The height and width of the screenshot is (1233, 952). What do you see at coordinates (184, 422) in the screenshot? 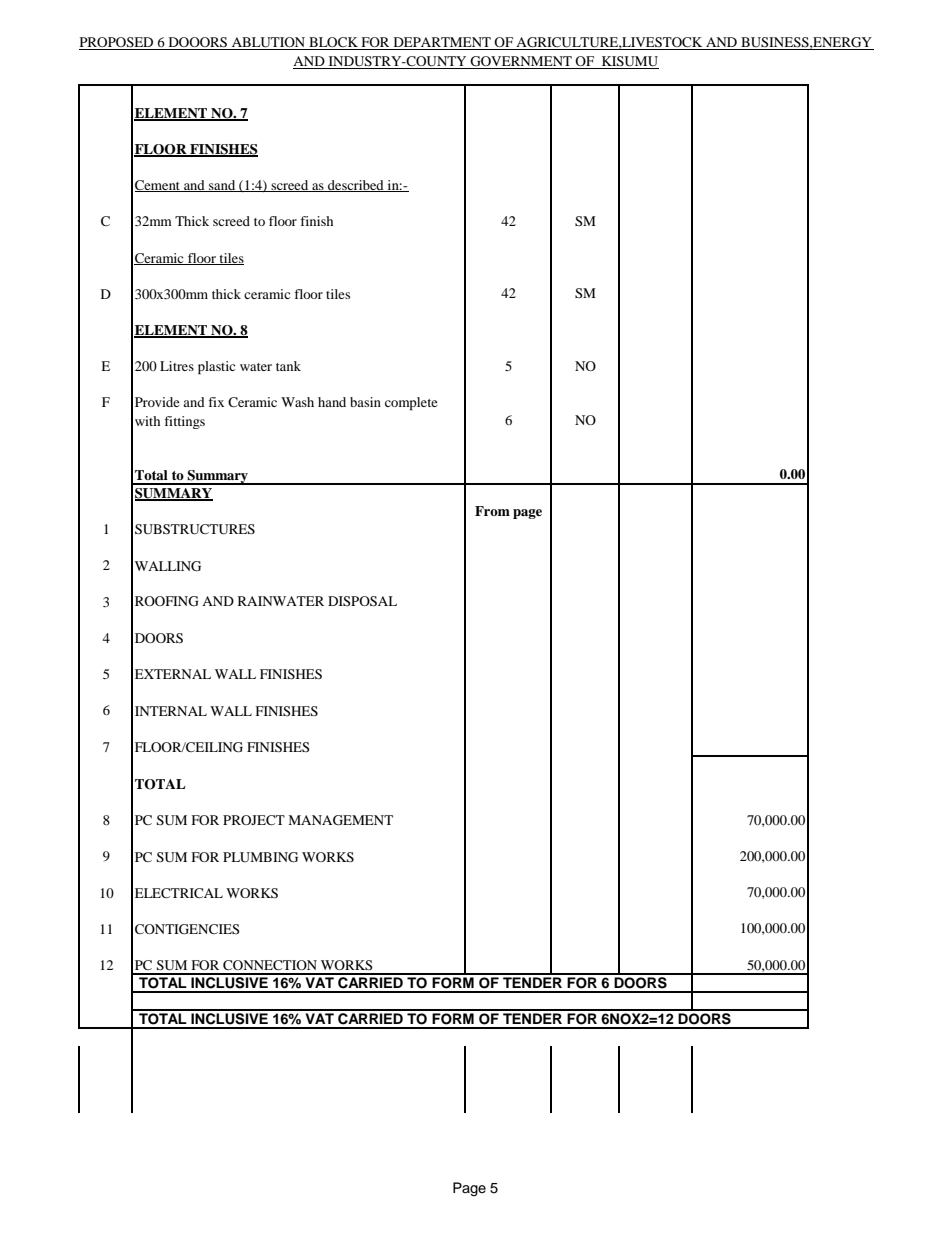
I see `fittings` at bounding box center [184, 422].
